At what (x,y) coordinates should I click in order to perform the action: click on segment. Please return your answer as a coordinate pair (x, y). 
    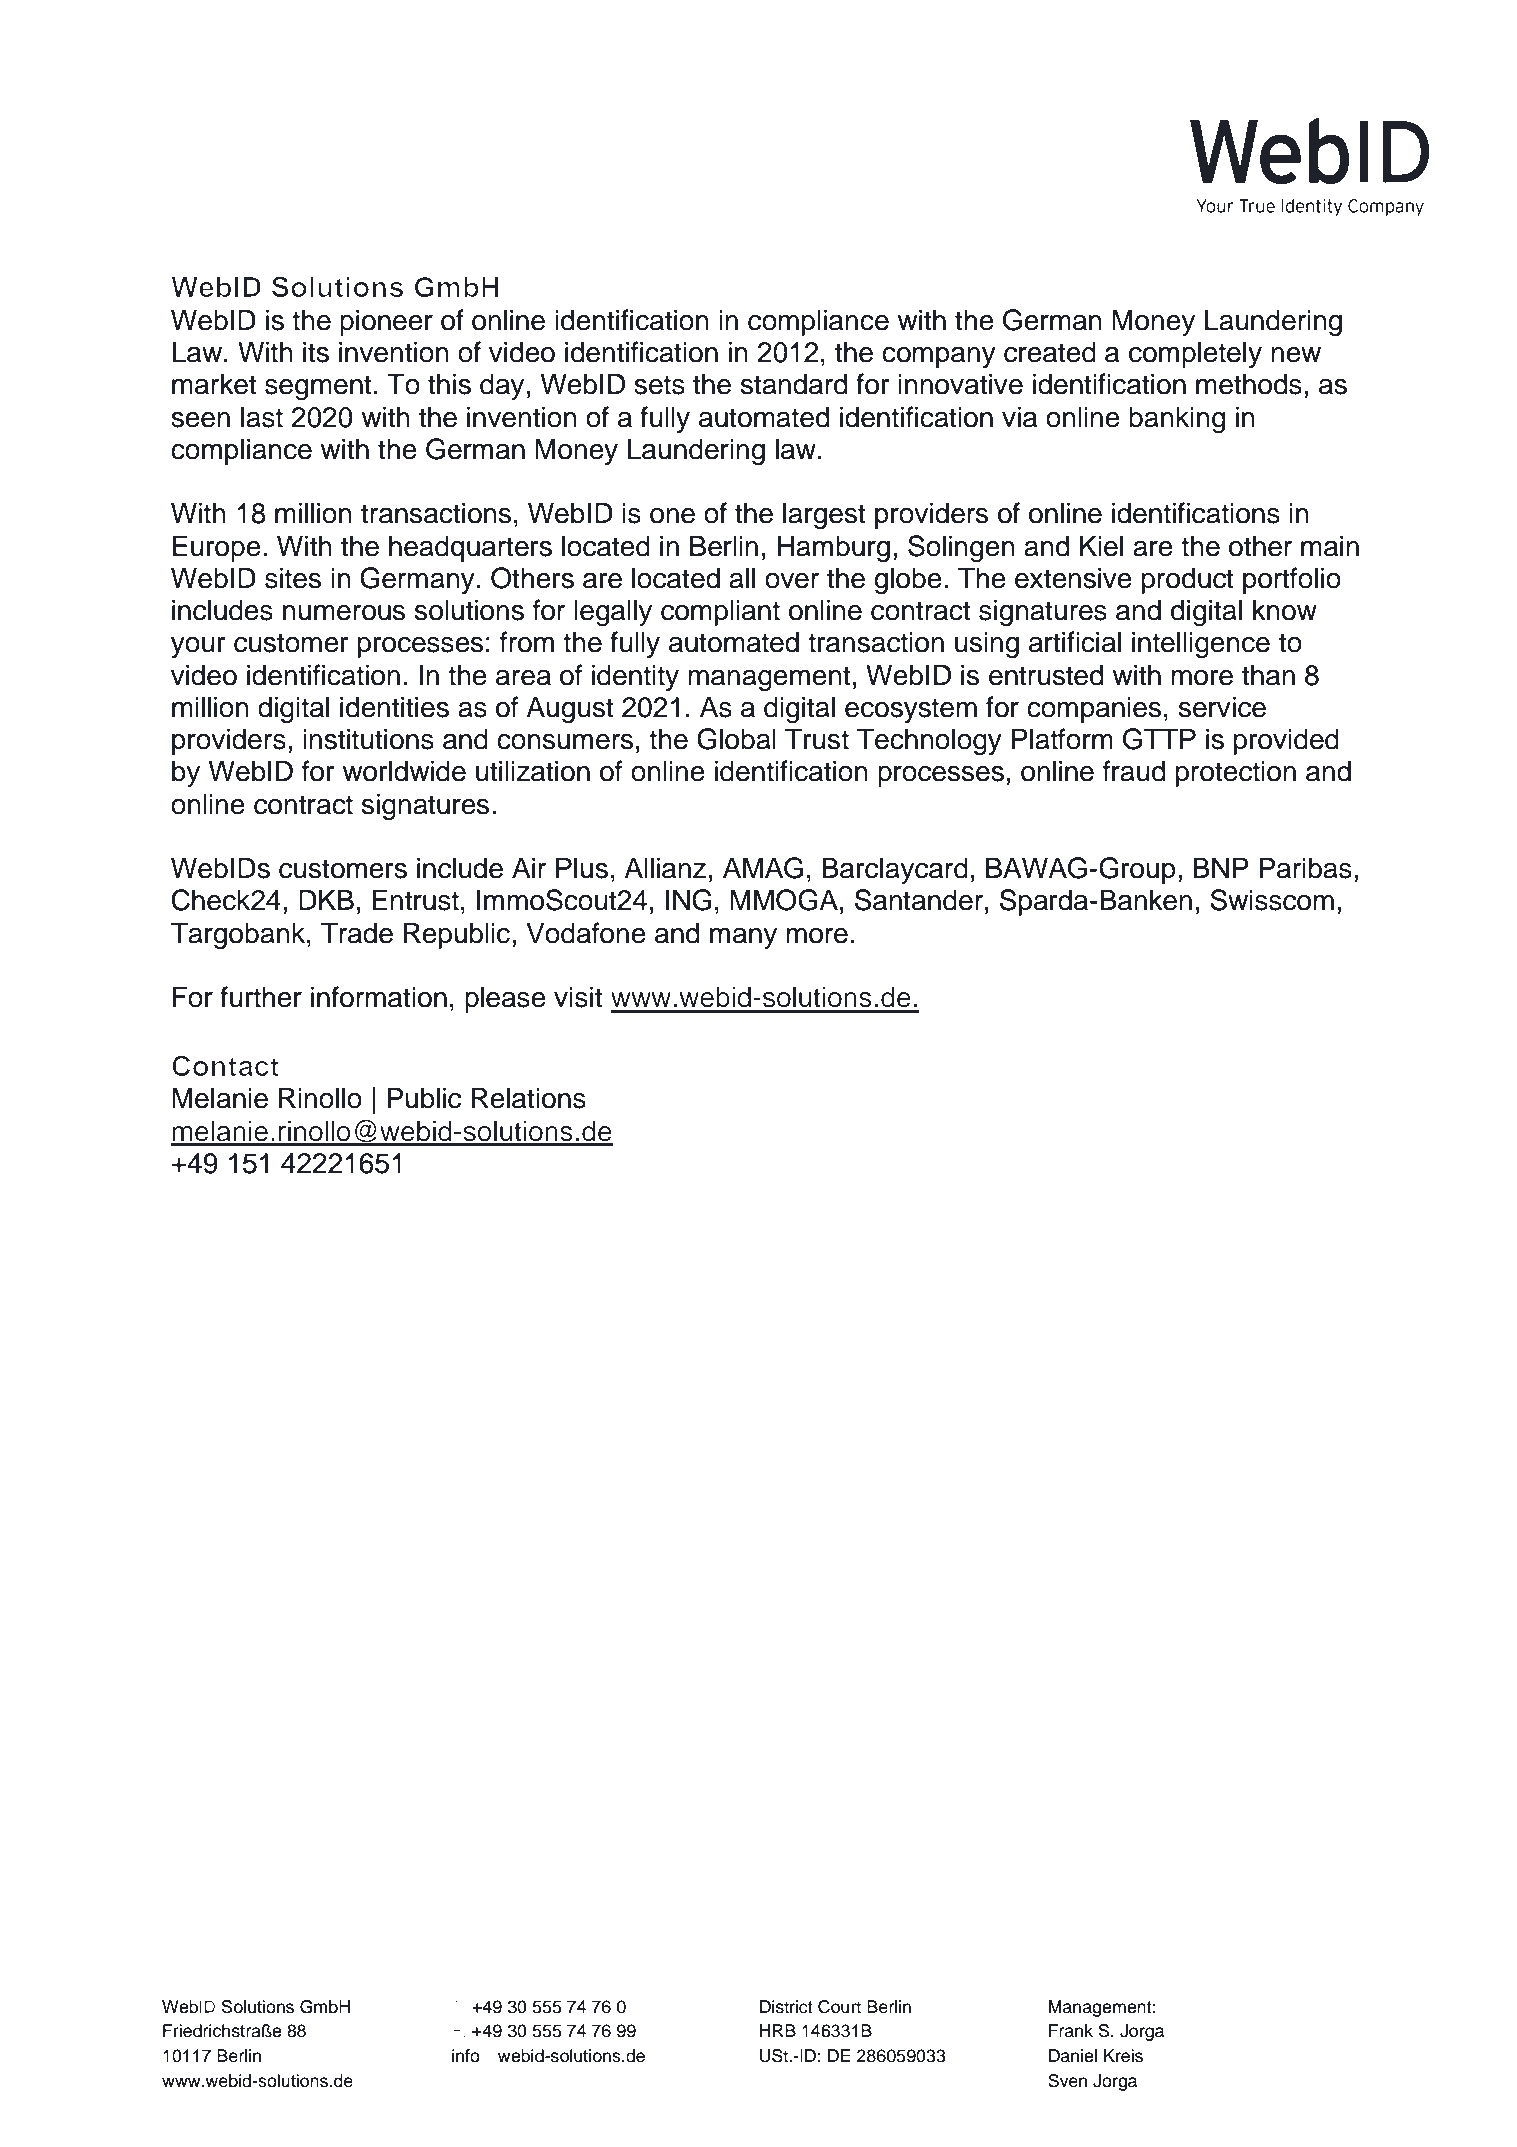
    Looking at the image, I should click on (318, 388).
